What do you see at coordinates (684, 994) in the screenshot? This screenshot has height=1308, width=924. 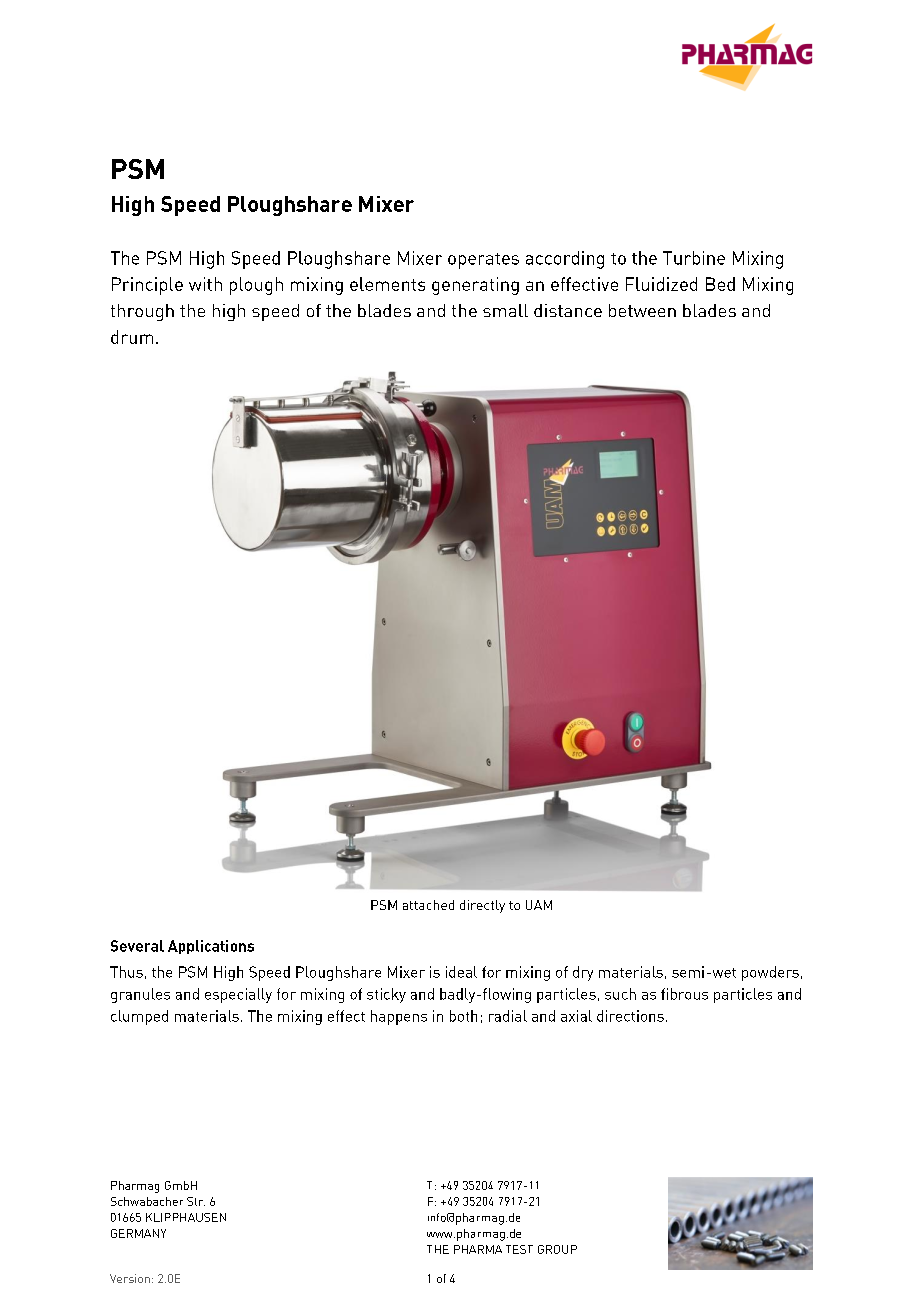 I see `fibrous` at bounding box center [684, 994].
